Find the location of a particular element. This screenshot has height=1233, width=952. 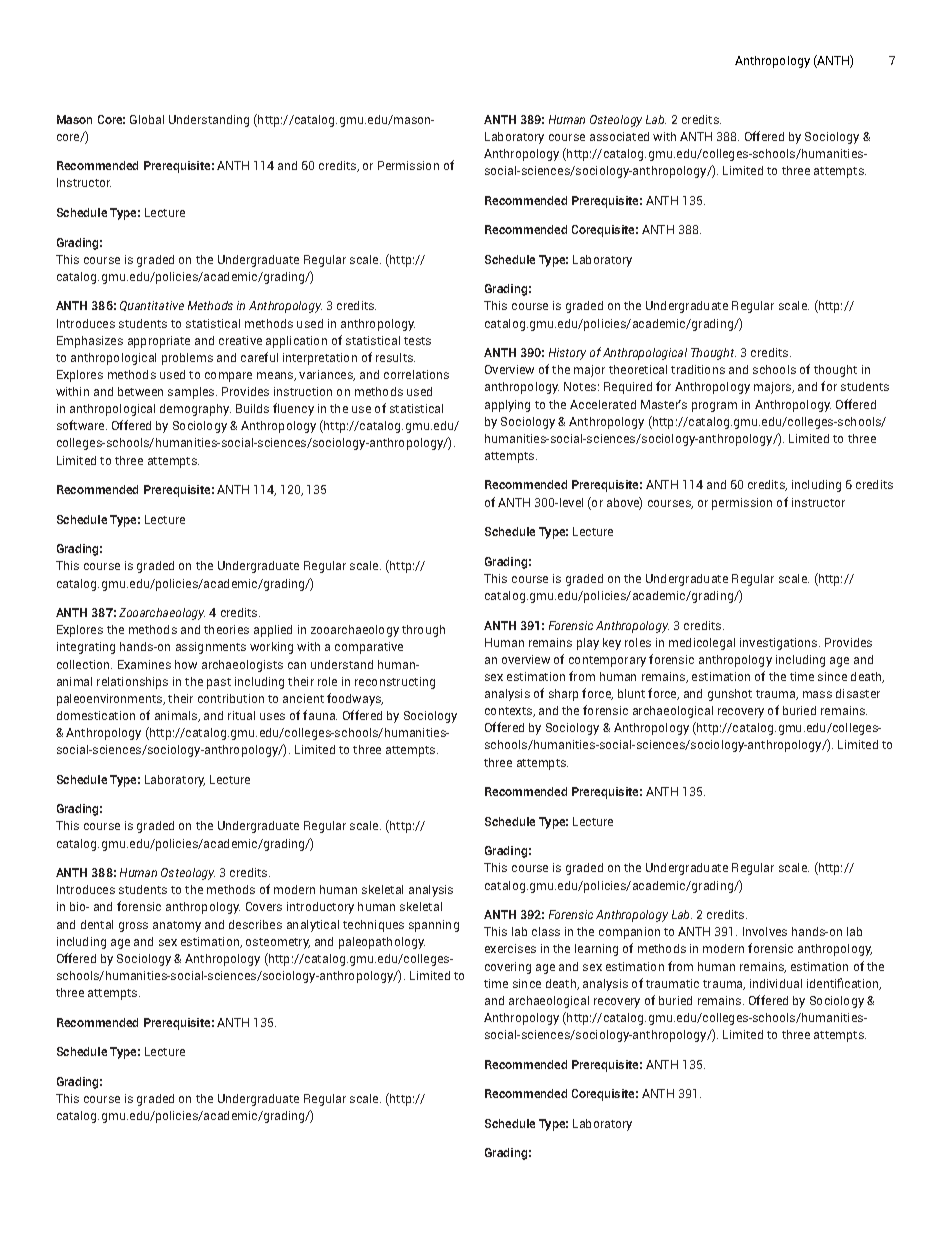

gunshot is located at coordinates (730, 695).
